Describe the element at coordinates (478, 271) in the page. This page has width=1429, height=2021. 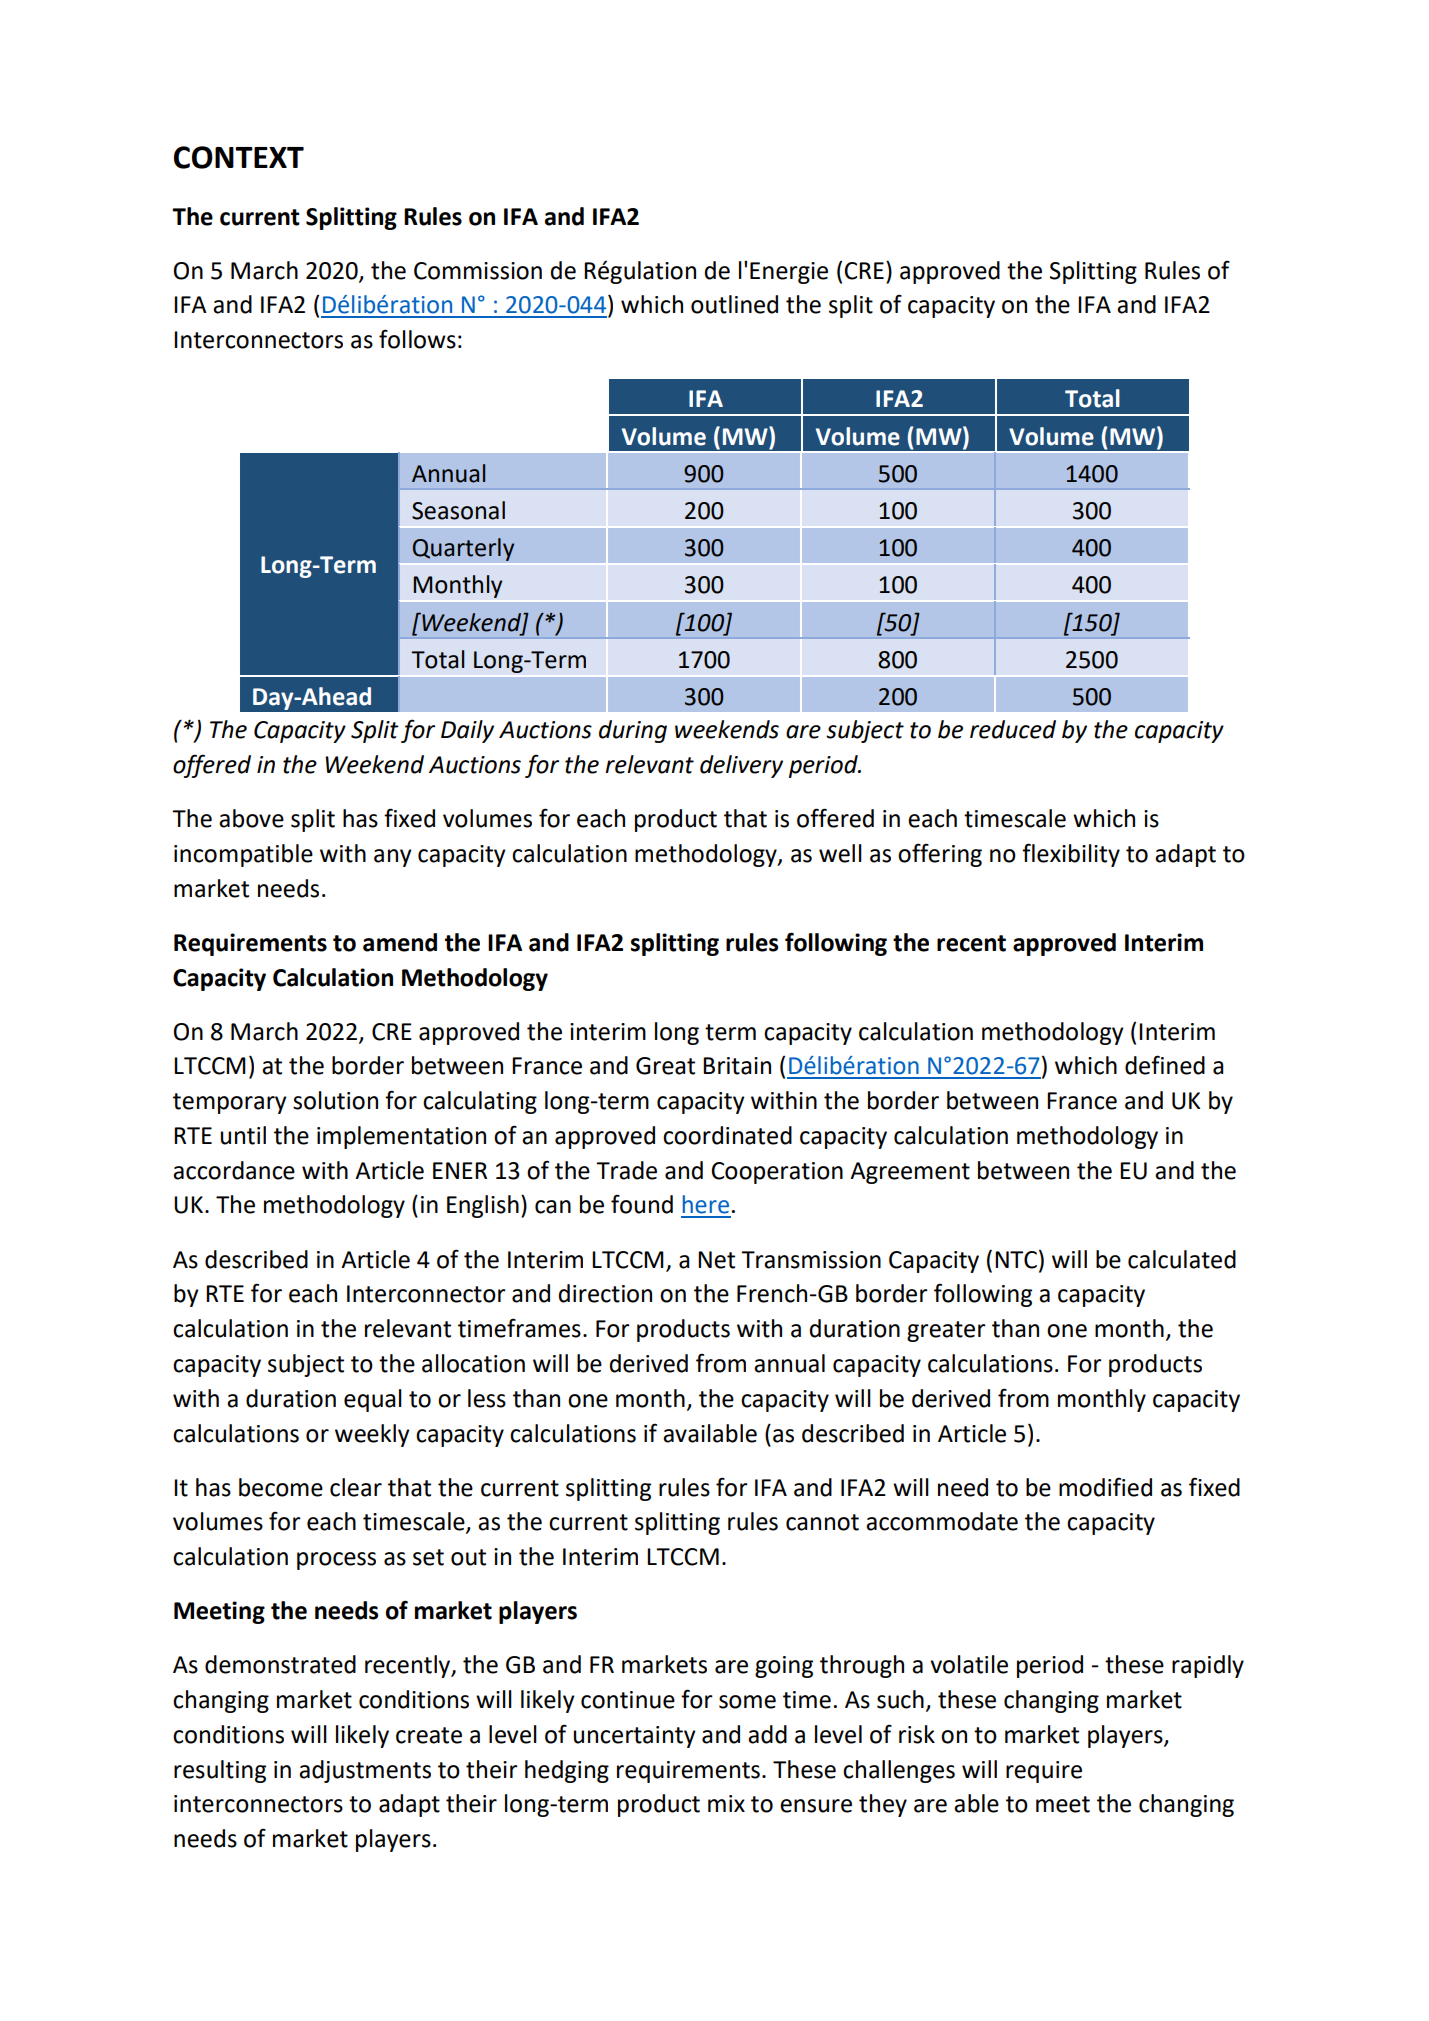
I see `Commission` at that location.
